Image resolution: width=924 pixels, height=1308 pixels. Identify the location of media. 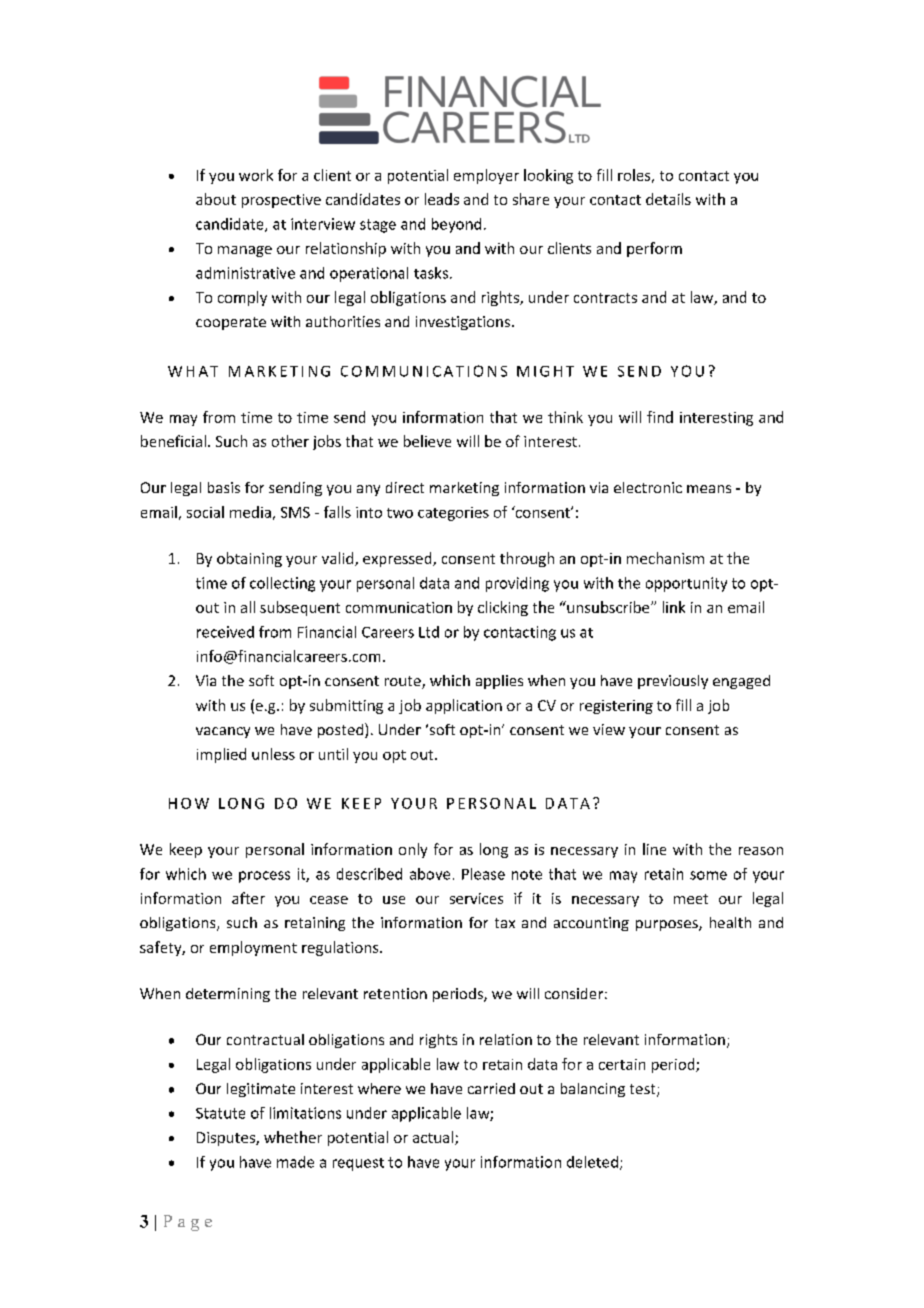
(250, 512).
